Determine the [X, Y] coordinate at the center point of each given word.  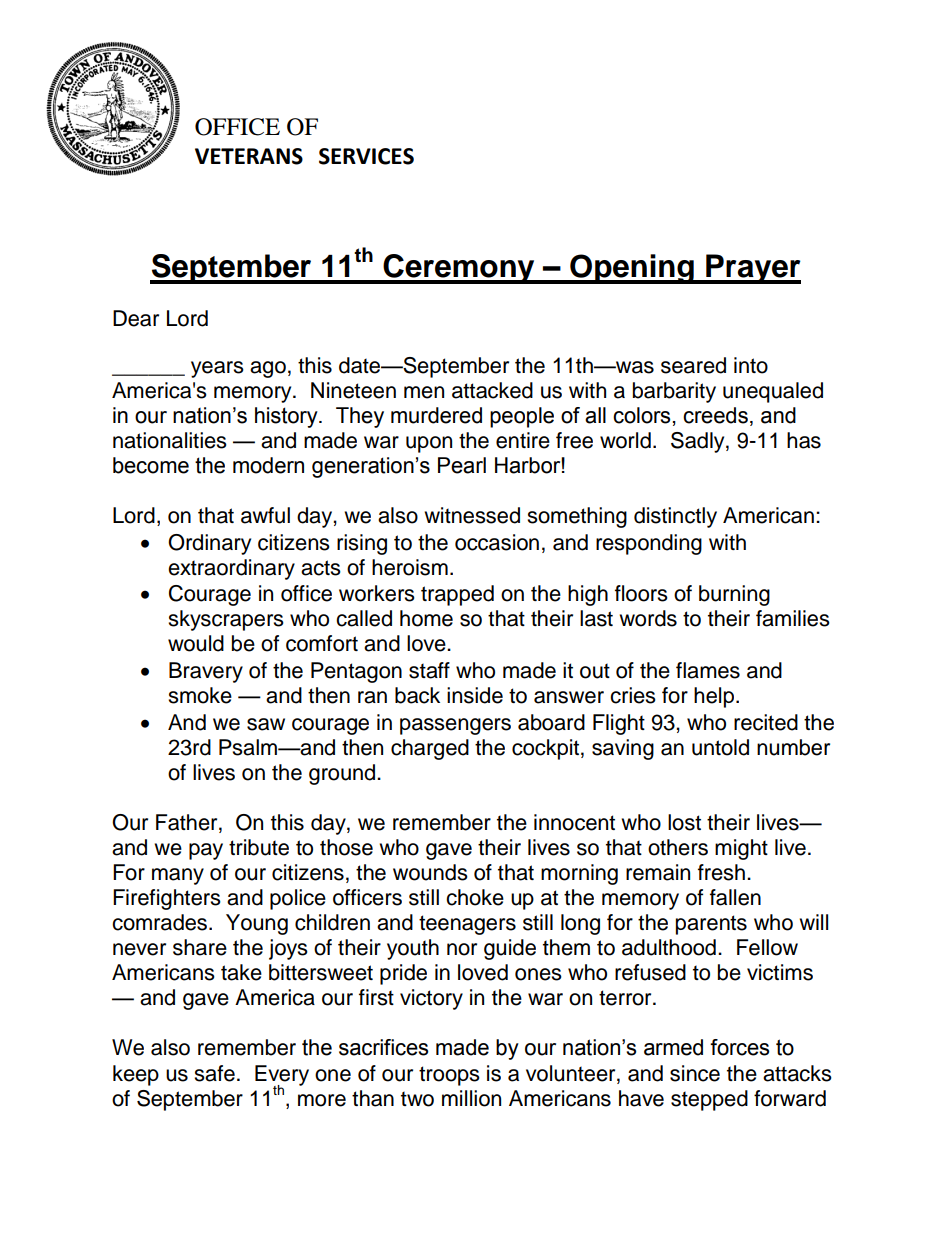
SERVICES [366, 156]
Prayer [752, 269]
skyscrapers [226, 620]
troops [449, 1076]
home [426, 618]
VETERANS [249, 156]
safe [214, 1073]
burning [734, 595]
